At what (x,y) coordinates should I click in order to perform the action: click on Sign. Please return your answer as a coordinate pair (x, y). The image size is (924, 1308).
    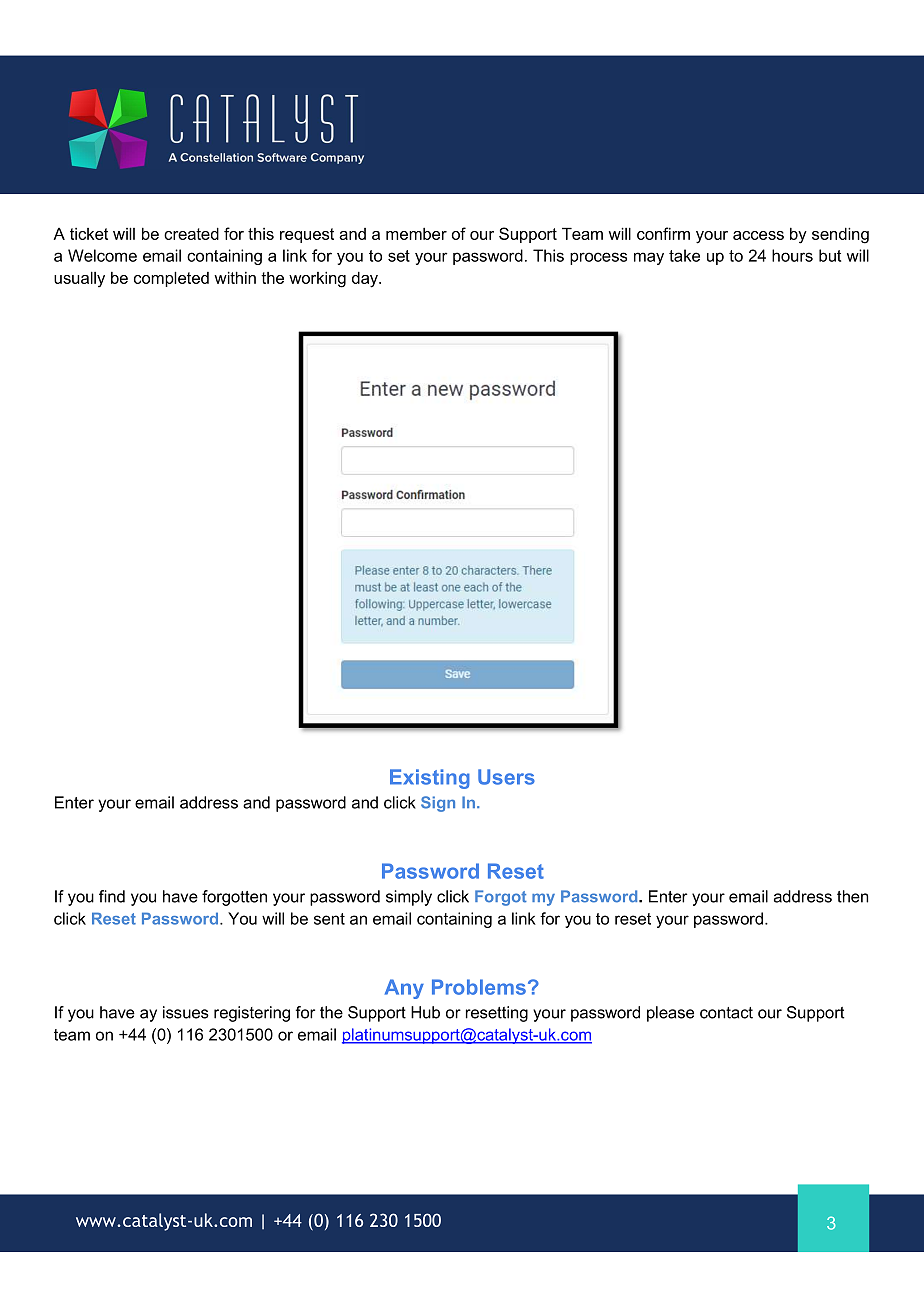
    Looking at the image, I should click on (438, 804).
